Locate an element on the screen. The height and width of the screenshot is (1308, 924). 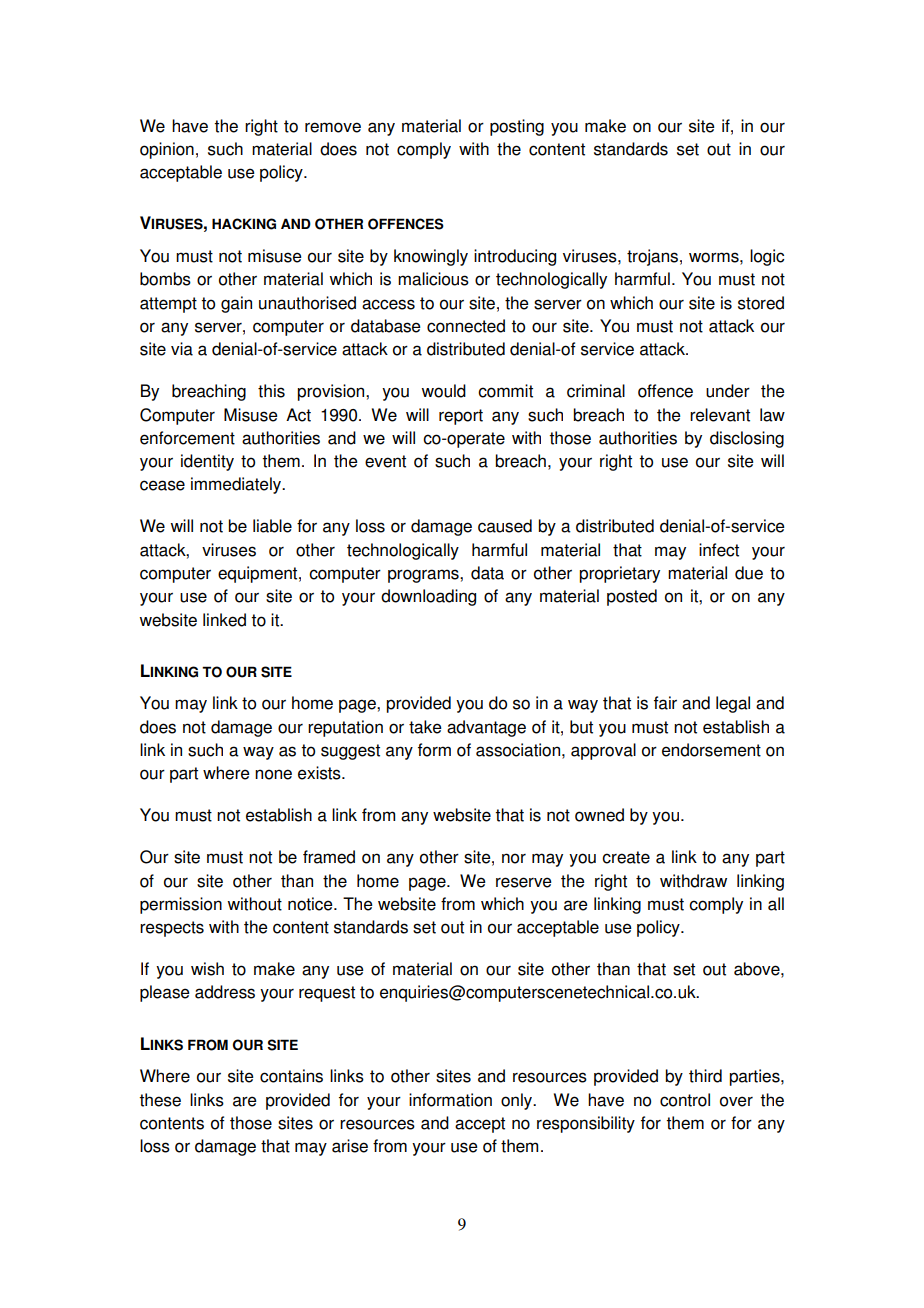
only is located at coordinates (517, 1101).
